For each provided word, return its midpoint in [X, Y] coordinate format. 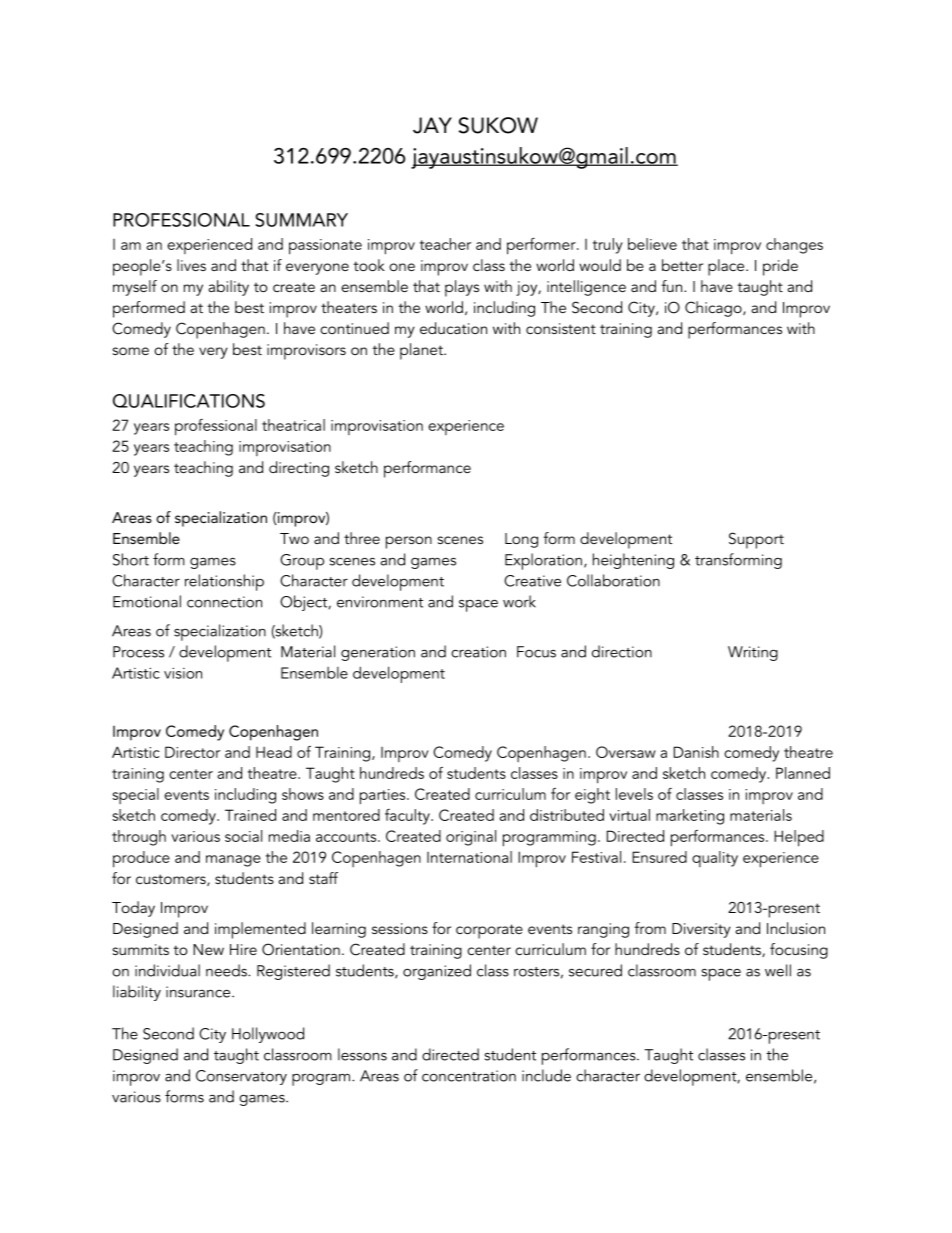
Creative [532, 581]
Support [756, 540]
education [453, 328]
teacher [445, 244]
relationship [224, 582]
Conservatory [241, 1077]
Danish [696, 752]
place [727, 267]
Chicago [714, 309]
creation [478, 652]
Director [192, 752]
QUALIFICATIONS [189, 401]
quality [715, 859]
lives [191, 265]
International [469, 857]
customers [172, 880]
